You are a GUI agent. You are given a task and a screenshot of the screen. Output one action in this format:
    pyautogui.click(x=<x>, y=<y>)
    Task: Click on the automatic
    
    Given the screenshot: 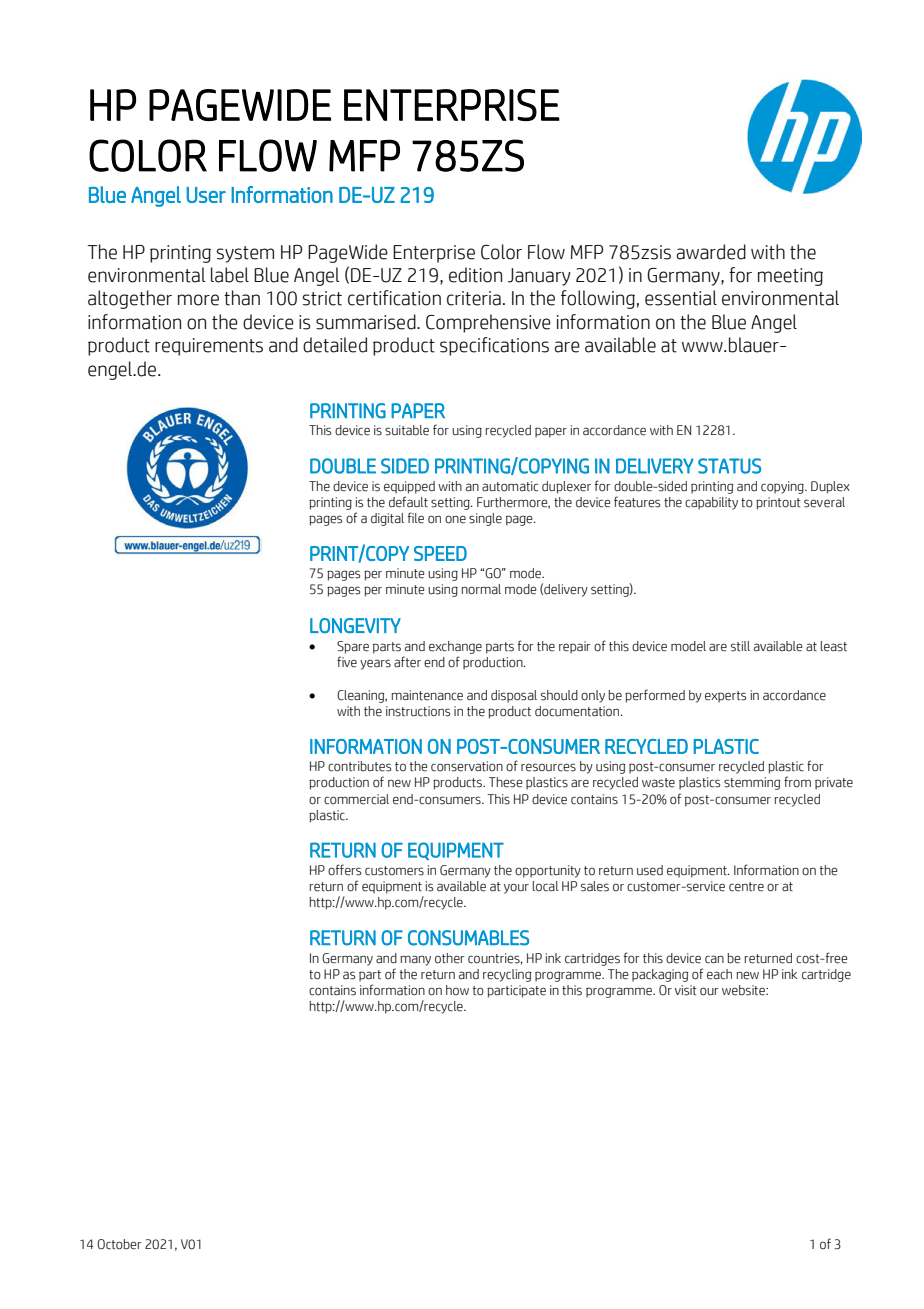 What is the action you would take?
    pyautogui.click(x=510, y=486)
